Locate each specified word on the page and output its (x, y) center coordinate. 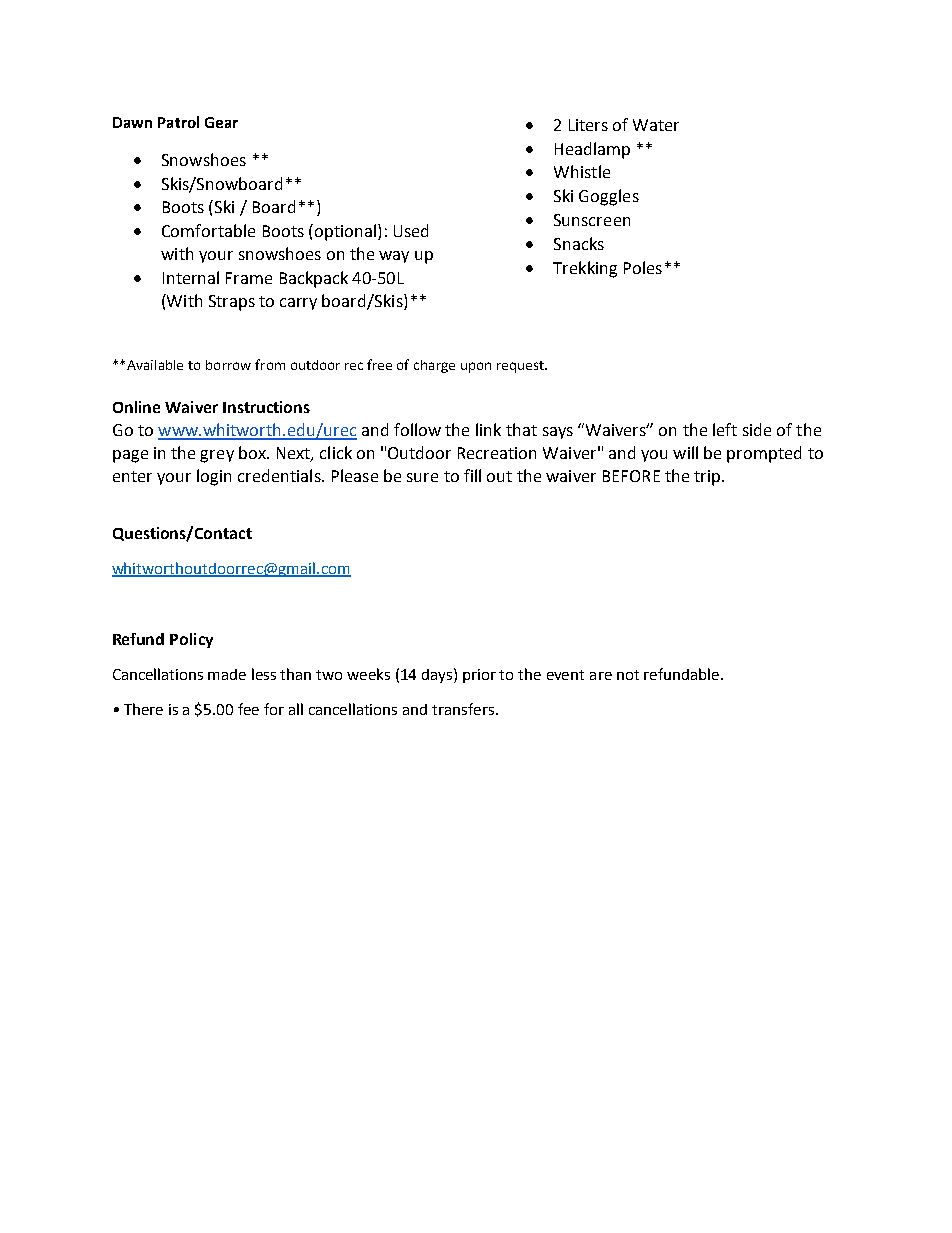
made (227, 674)
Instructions (266, 407)
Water (656, 125)
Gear (221, 122)
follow (417, 429)
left (725, 429)
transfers (463, 709)
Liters (588, 125)
